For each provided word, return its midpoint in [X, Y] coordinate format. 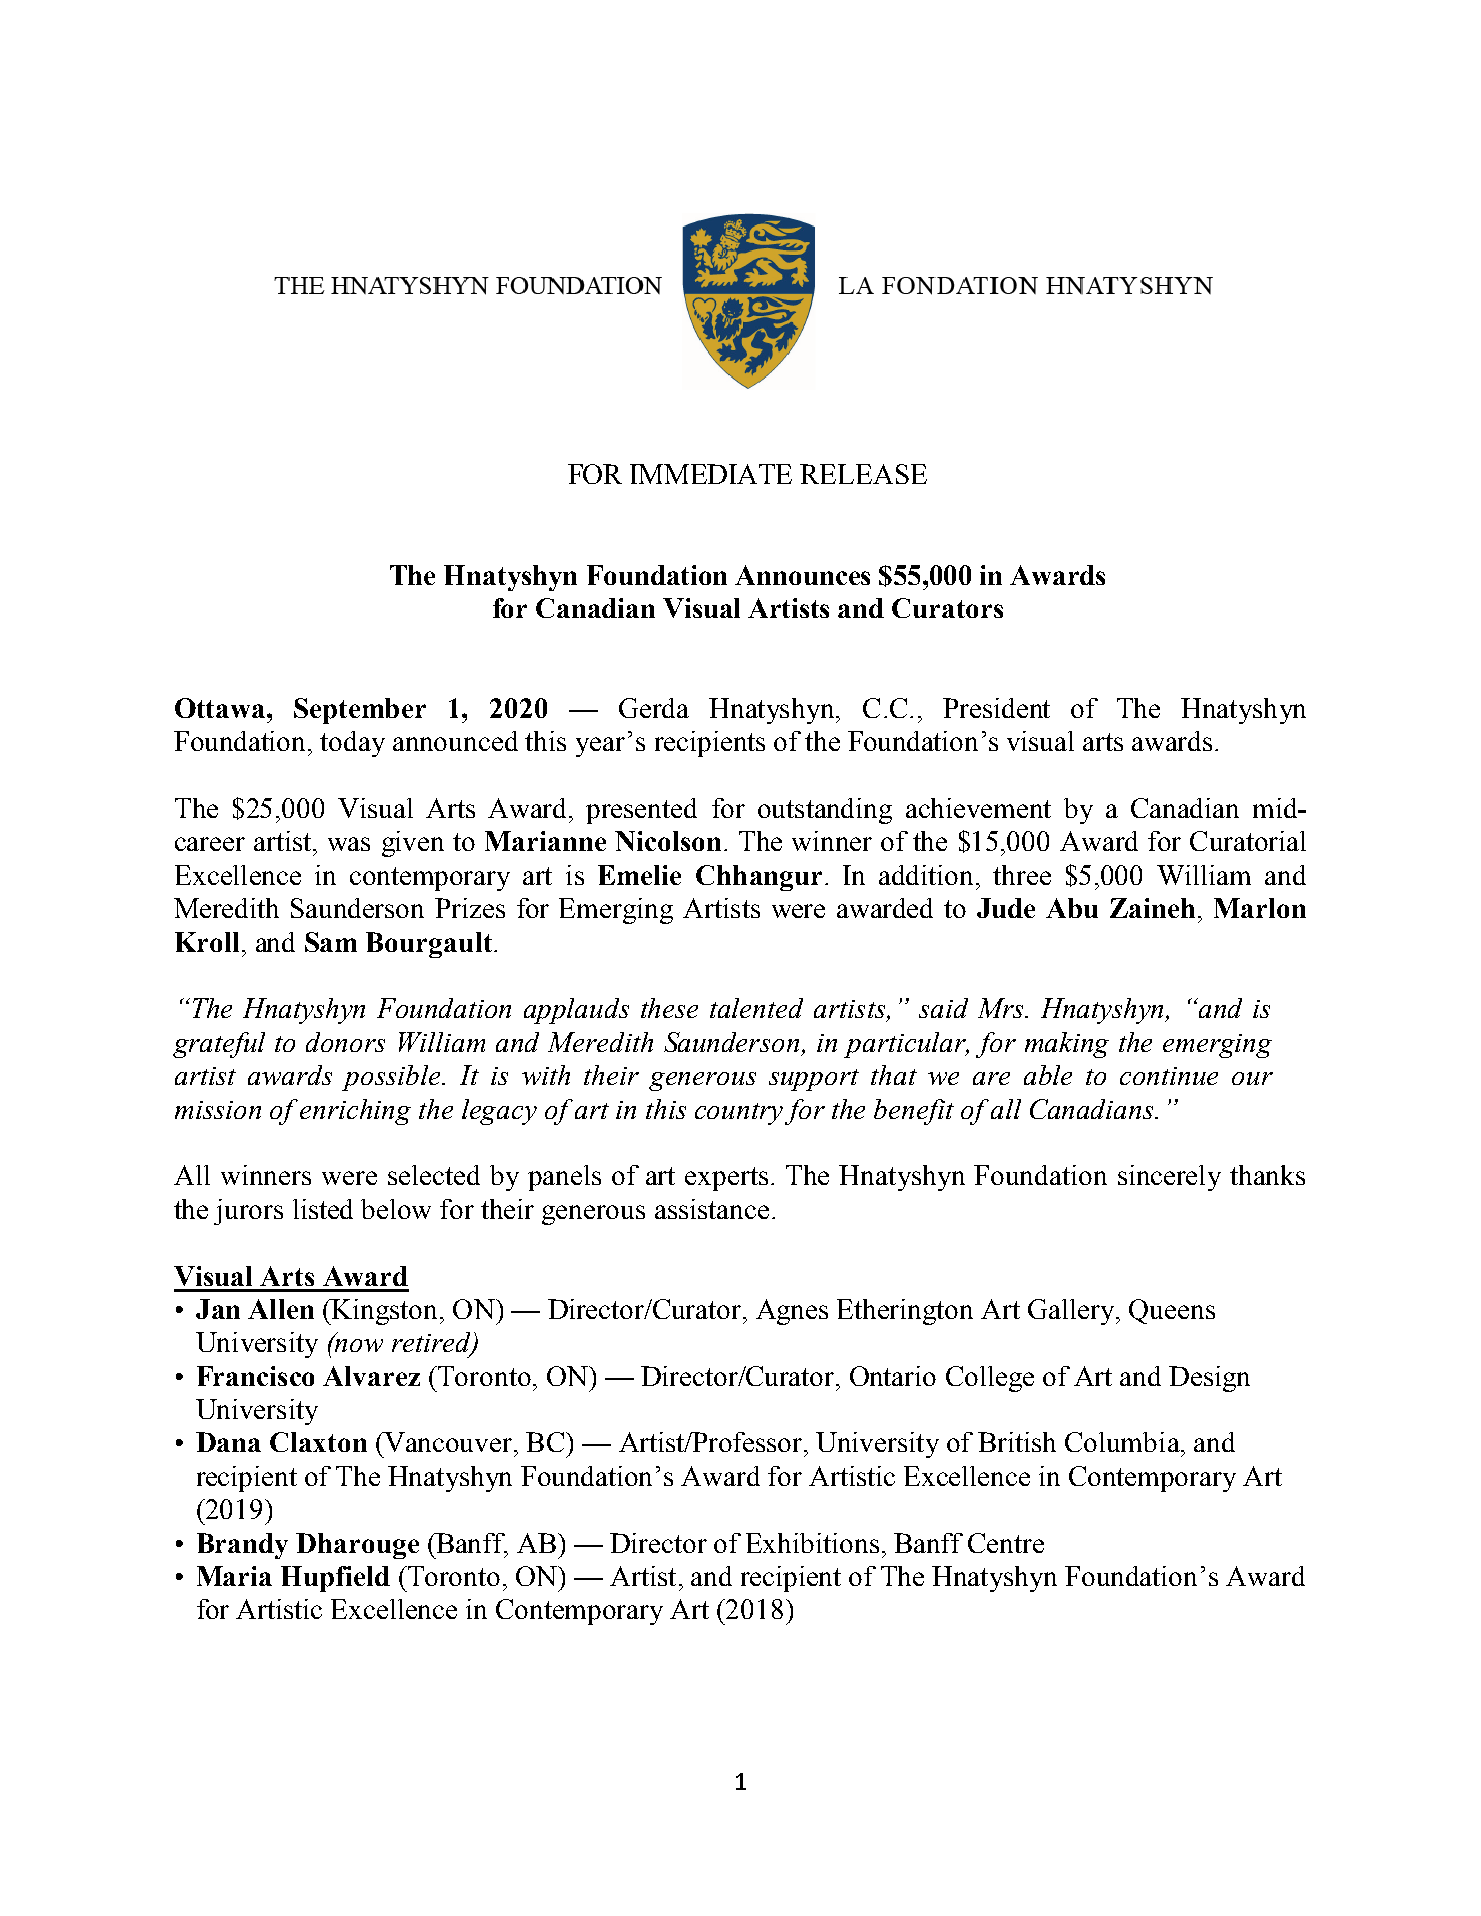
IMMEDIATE [711, 474]
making [1067, 1045]
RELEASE [863, 474]
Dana [228, 1442]
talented [756, 1008]
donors [345, 1042]
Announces [802, 575]
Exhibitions [812, 1543]
